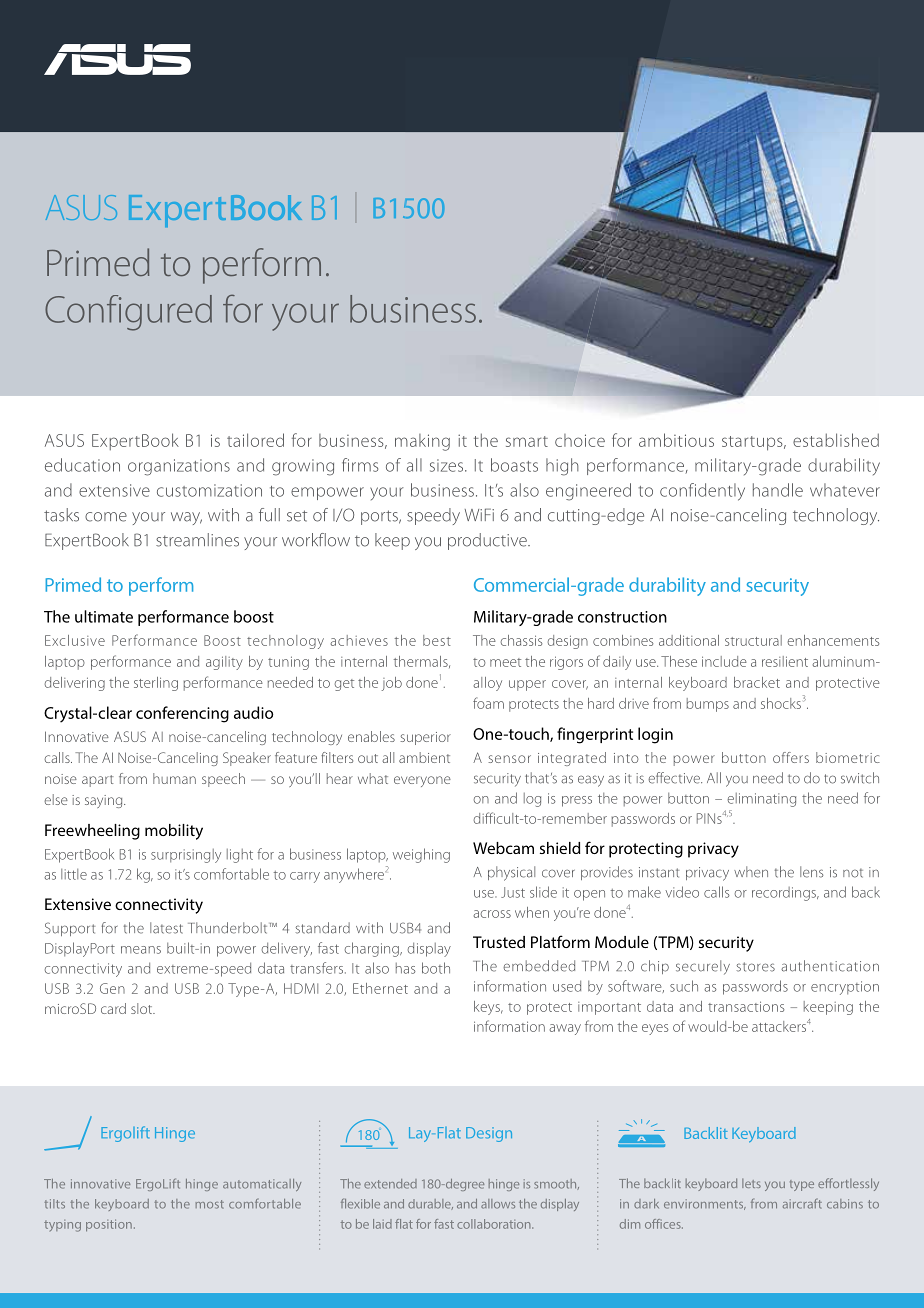 This image has width=924, height=1308. I want to click on eliminating, so click(761, 800).
